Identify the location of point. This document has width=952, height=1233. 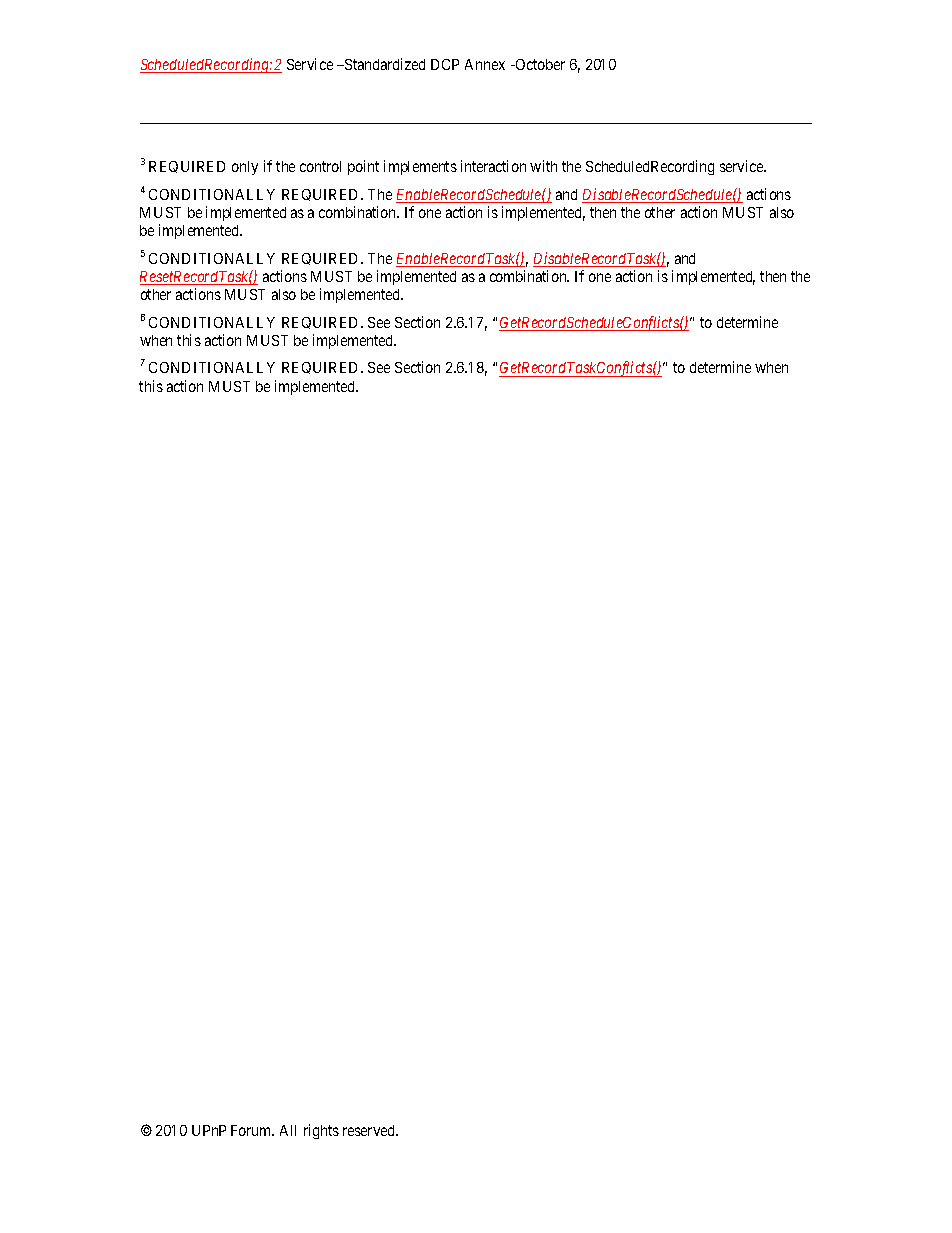
(363, 167).
